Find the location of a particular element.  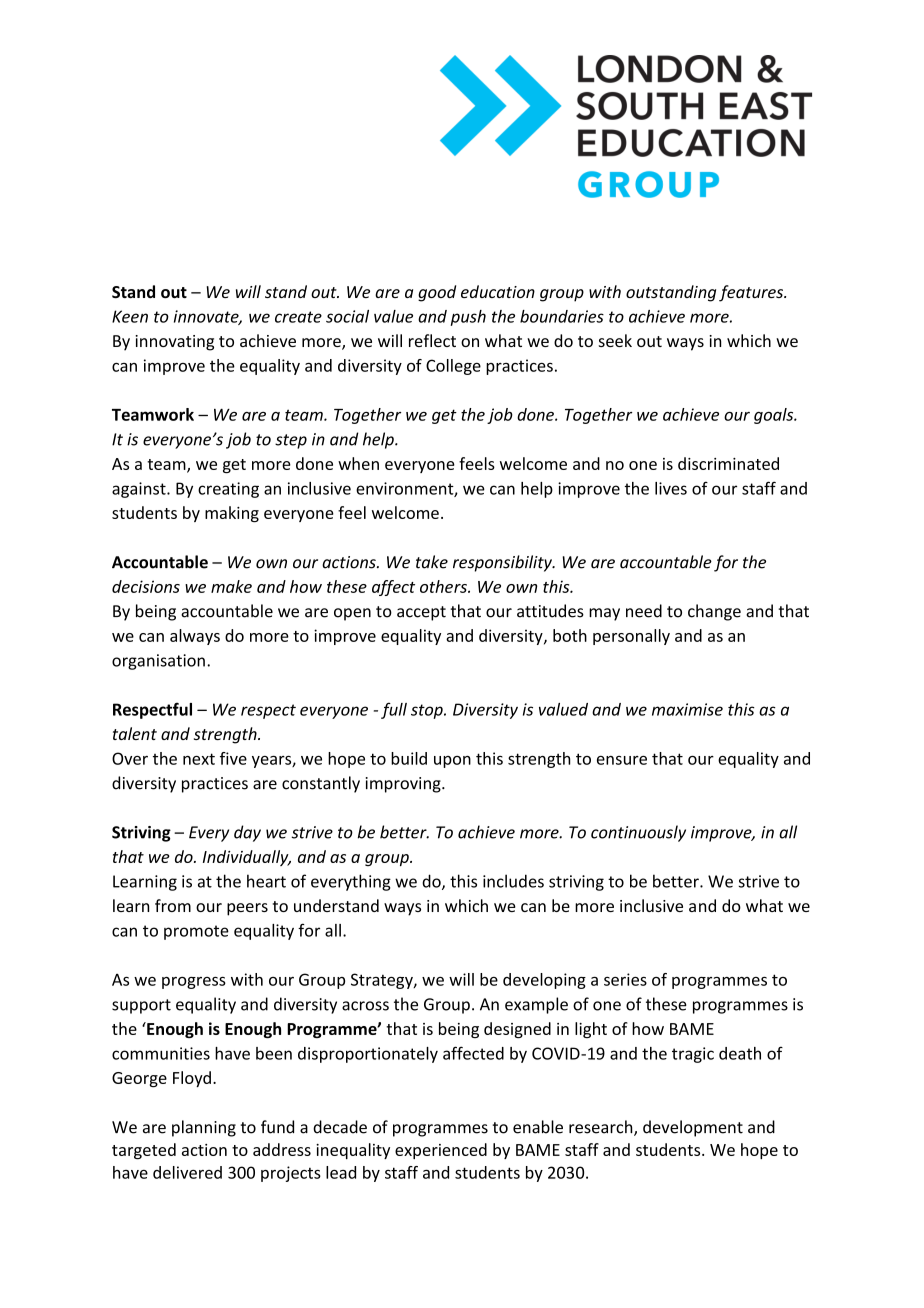

next is located at coordinates (199, 759).
